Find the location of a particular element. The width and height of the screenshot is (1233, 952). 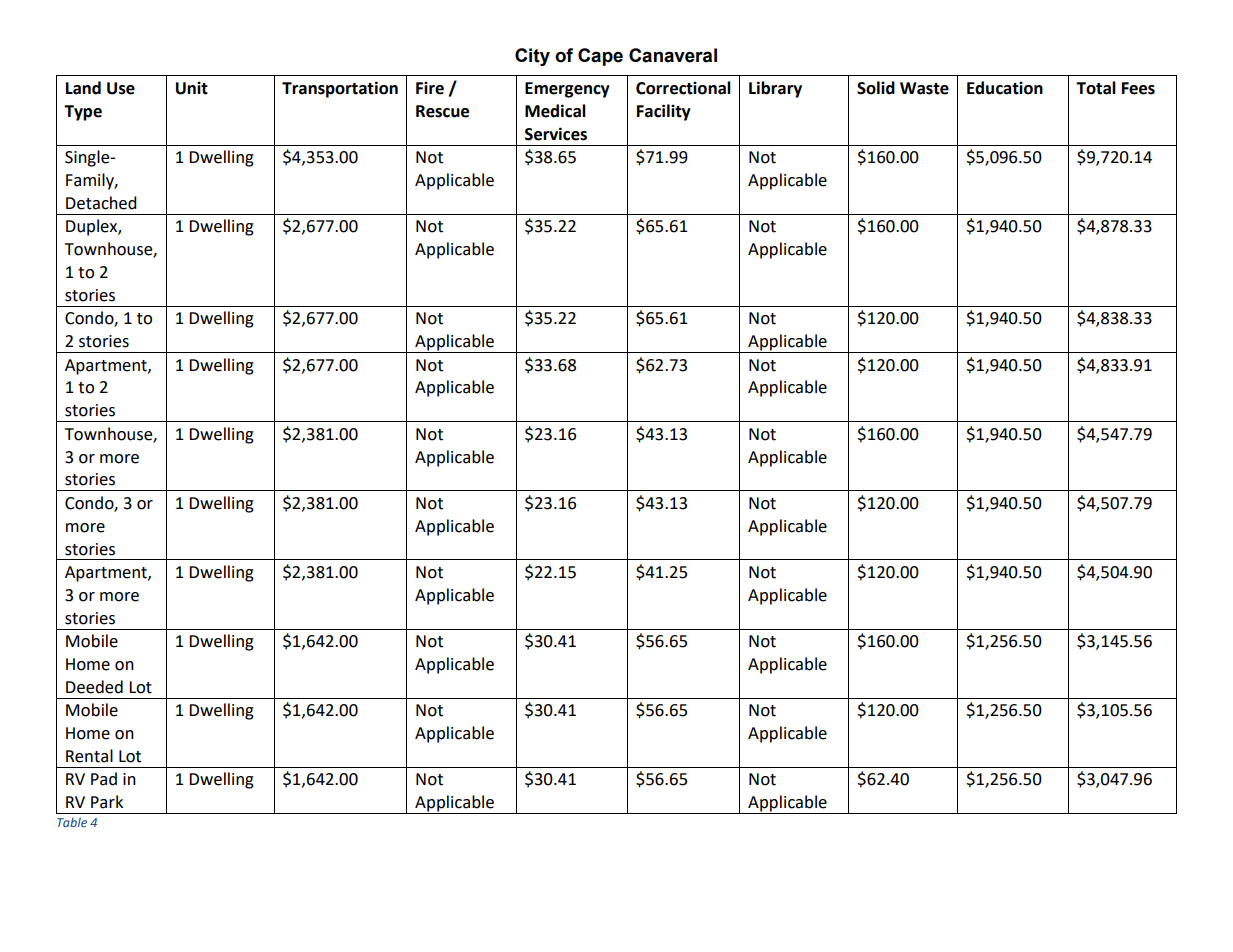

Pad is located at coordinates (104, 779).
